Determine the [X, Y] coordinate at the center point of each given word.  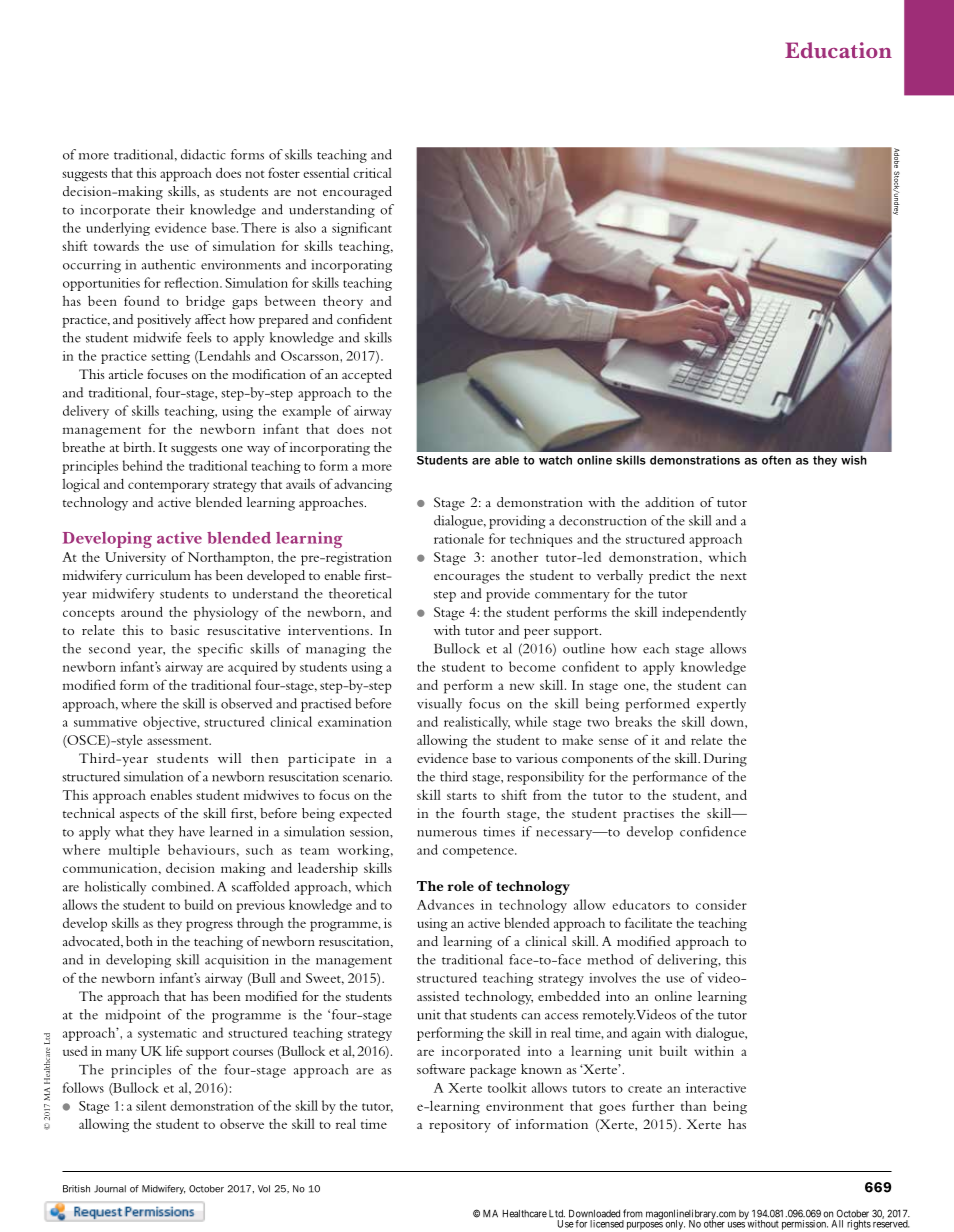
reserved [891, 1223]
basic [184, 630]
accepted [367, 376]
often [776, 460]
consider [721, 904]
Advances [445, 904]
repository [460, 1126]
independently [704, 614]
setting [170, 357]
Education [838, 50]
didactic [203, 154]
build [199, 904]
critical [372, 173]
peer [537, 633]
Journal [110, 1189]
